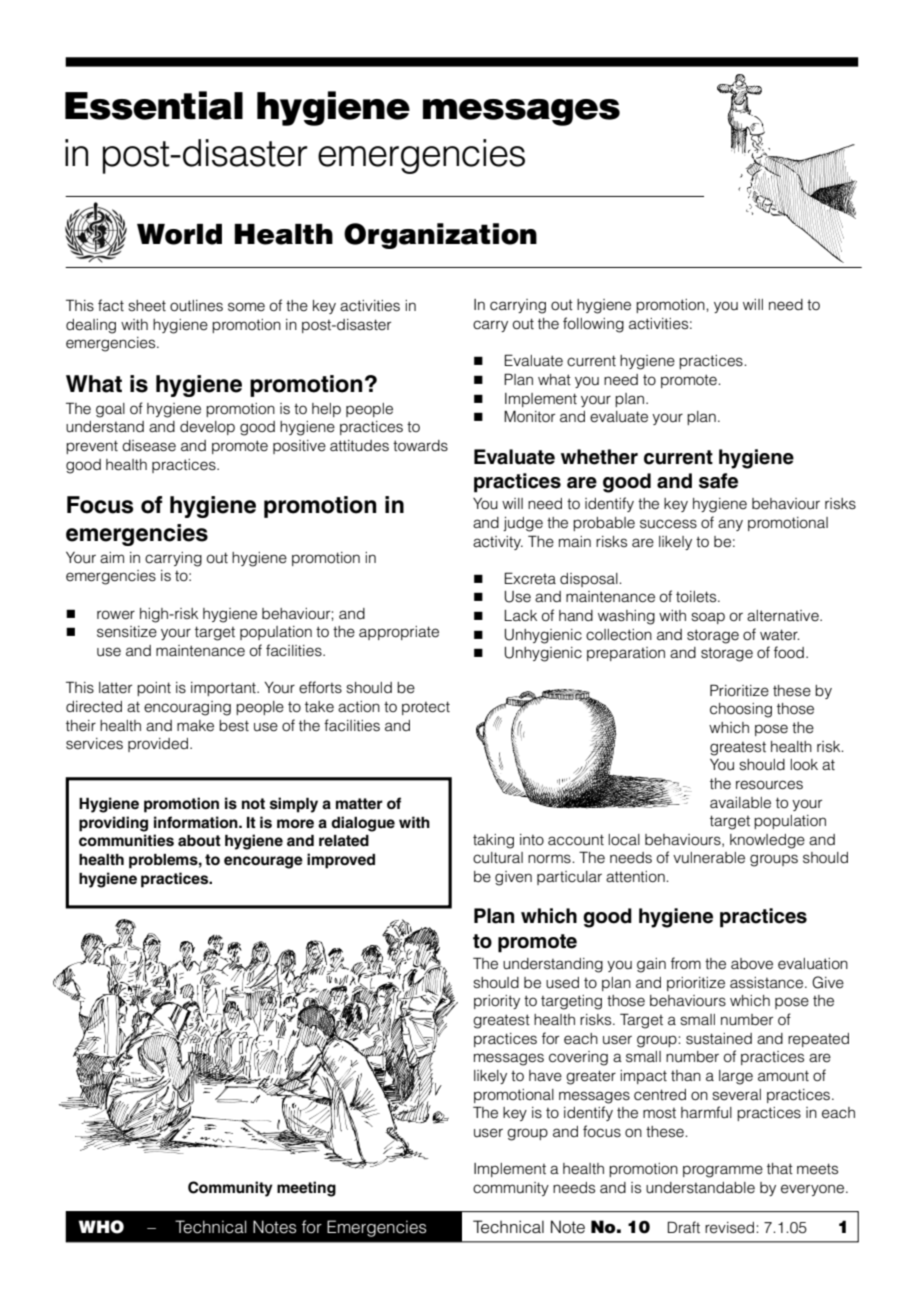 This document has height=1308, width=924. Describe the element at coordinates (154, 689) in the document. I see `point` at that location.
